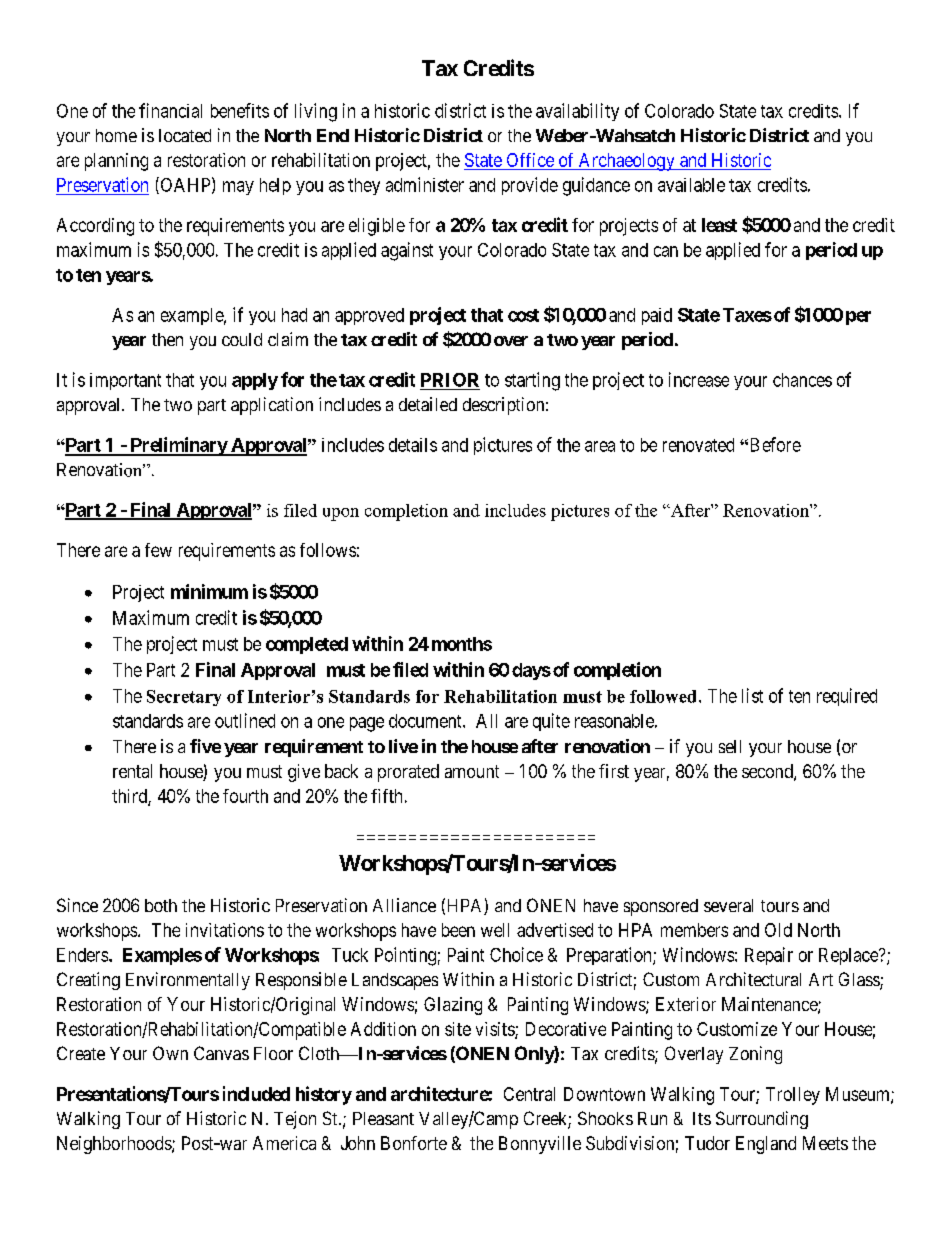 This document has height=1233, width=952. I want to click on renovated, so click(698, 445).
